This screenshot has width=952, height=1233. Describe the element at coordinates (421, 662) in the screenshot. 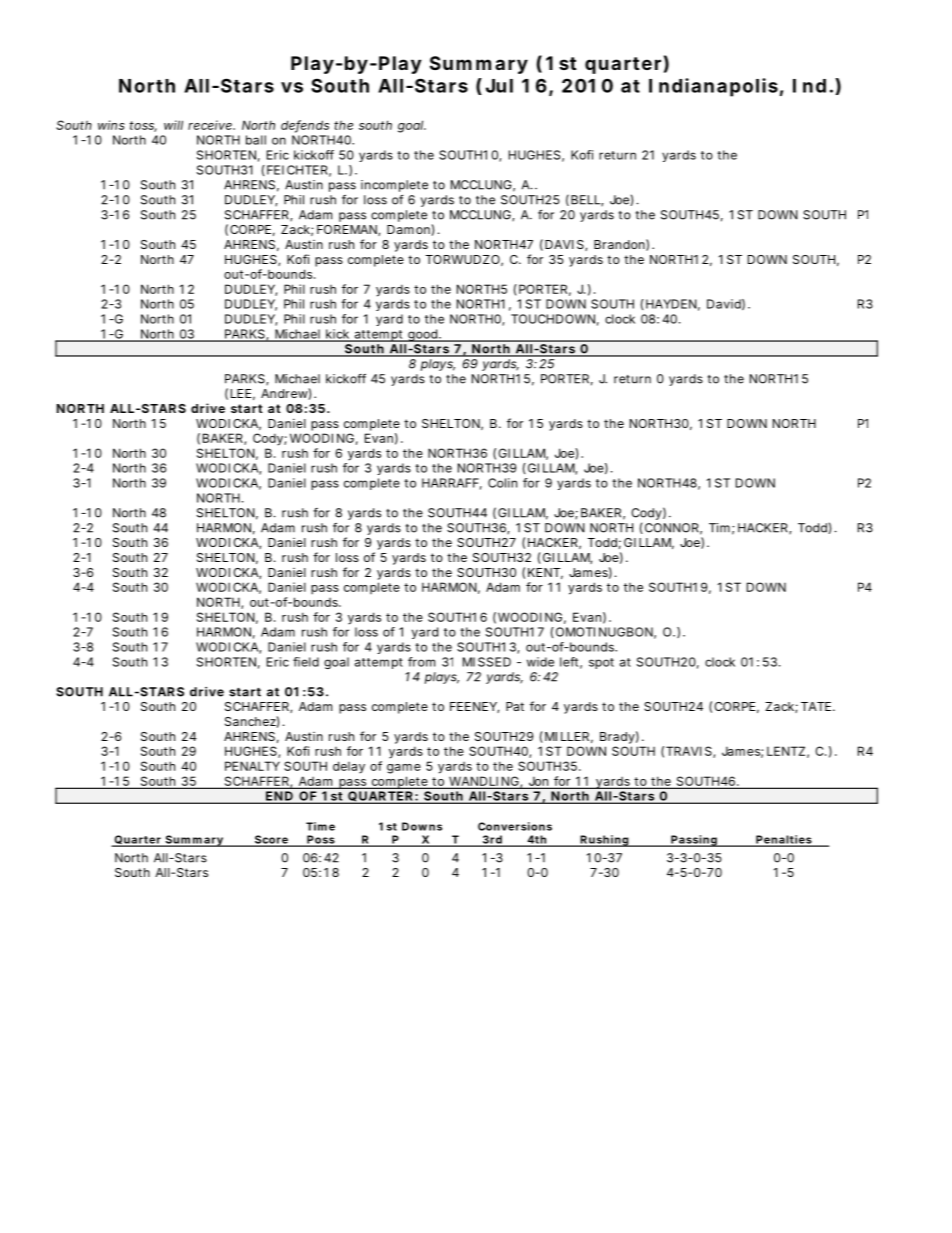

I see `from` at that location.
